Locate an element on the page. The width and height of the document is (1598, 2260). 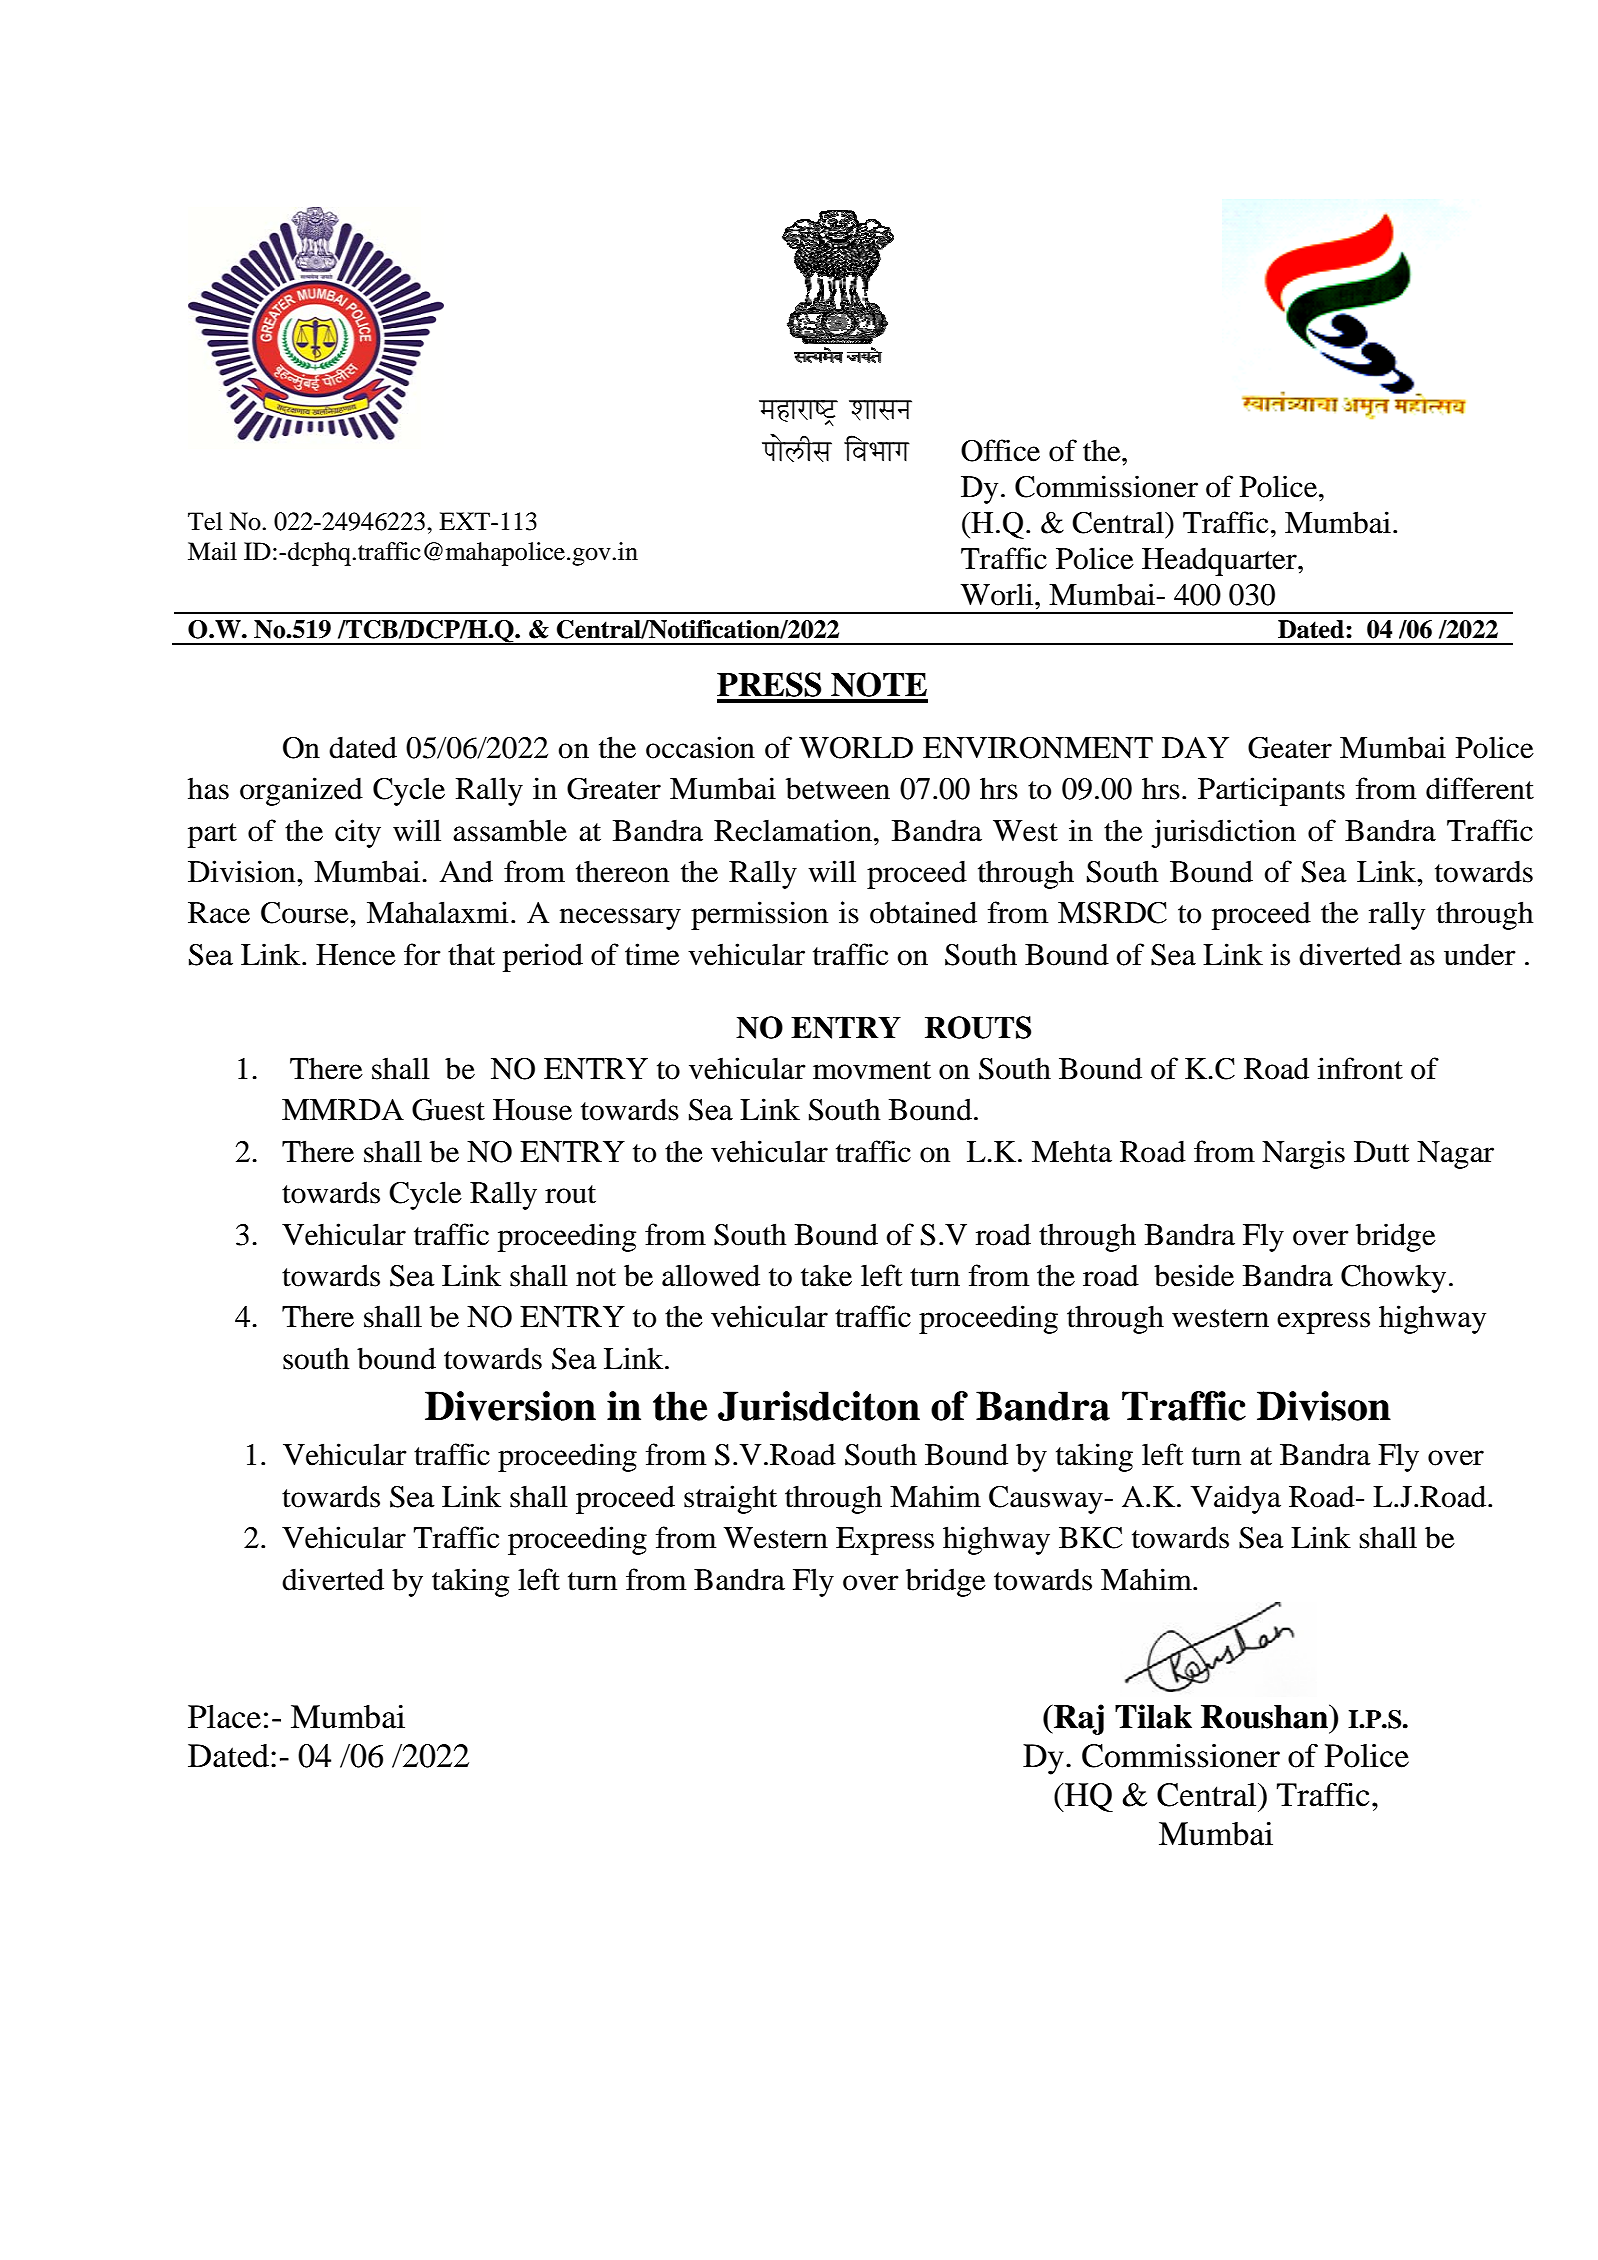
Mail is located at coordinates (212, 551).
